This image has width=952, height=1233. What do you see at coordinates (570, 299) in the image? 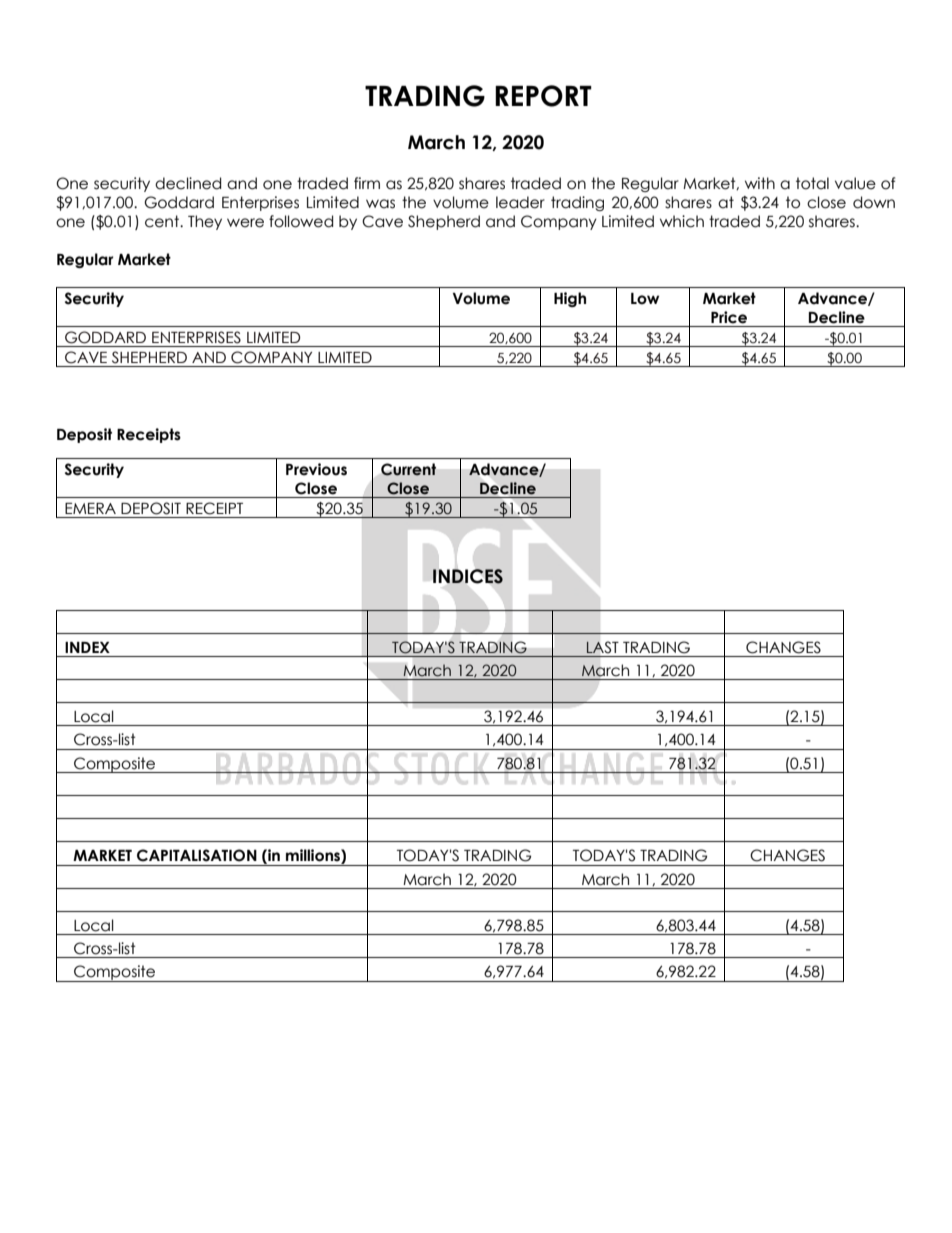
I see `High` at bounding box center [570, 299].
